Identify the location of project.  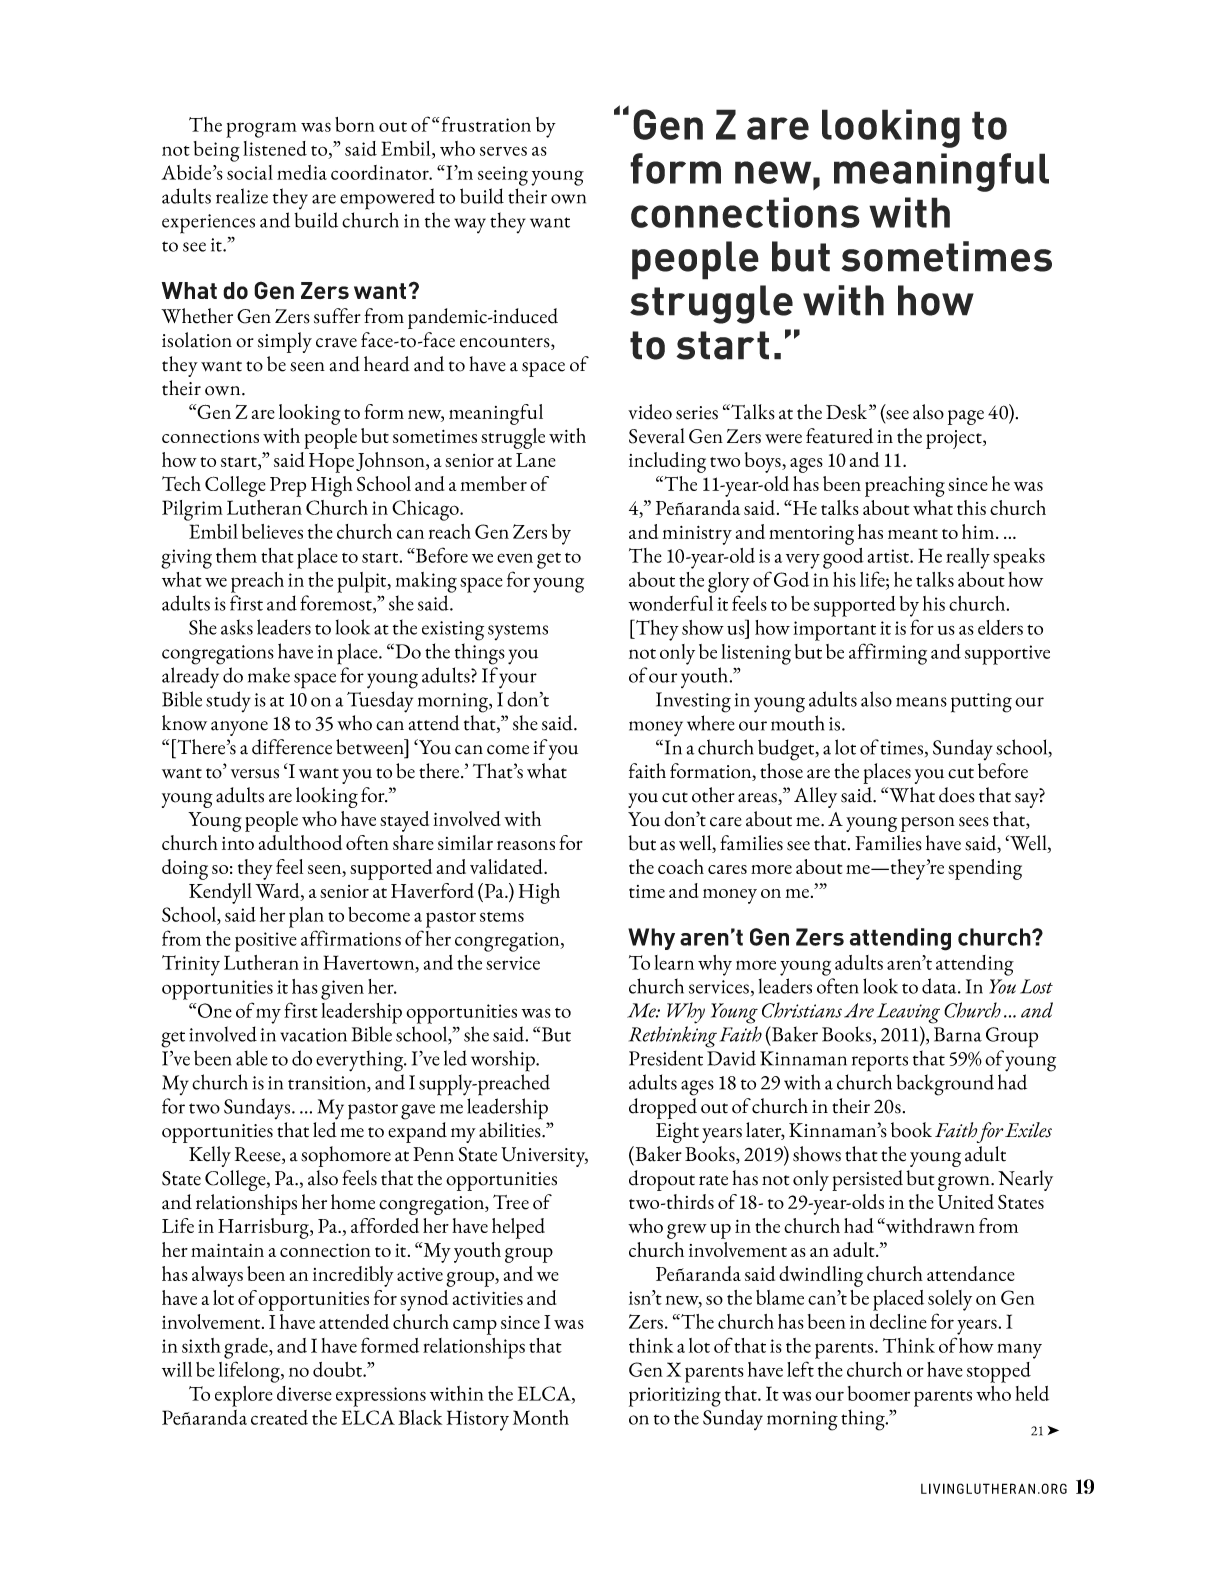
(955, 439).
